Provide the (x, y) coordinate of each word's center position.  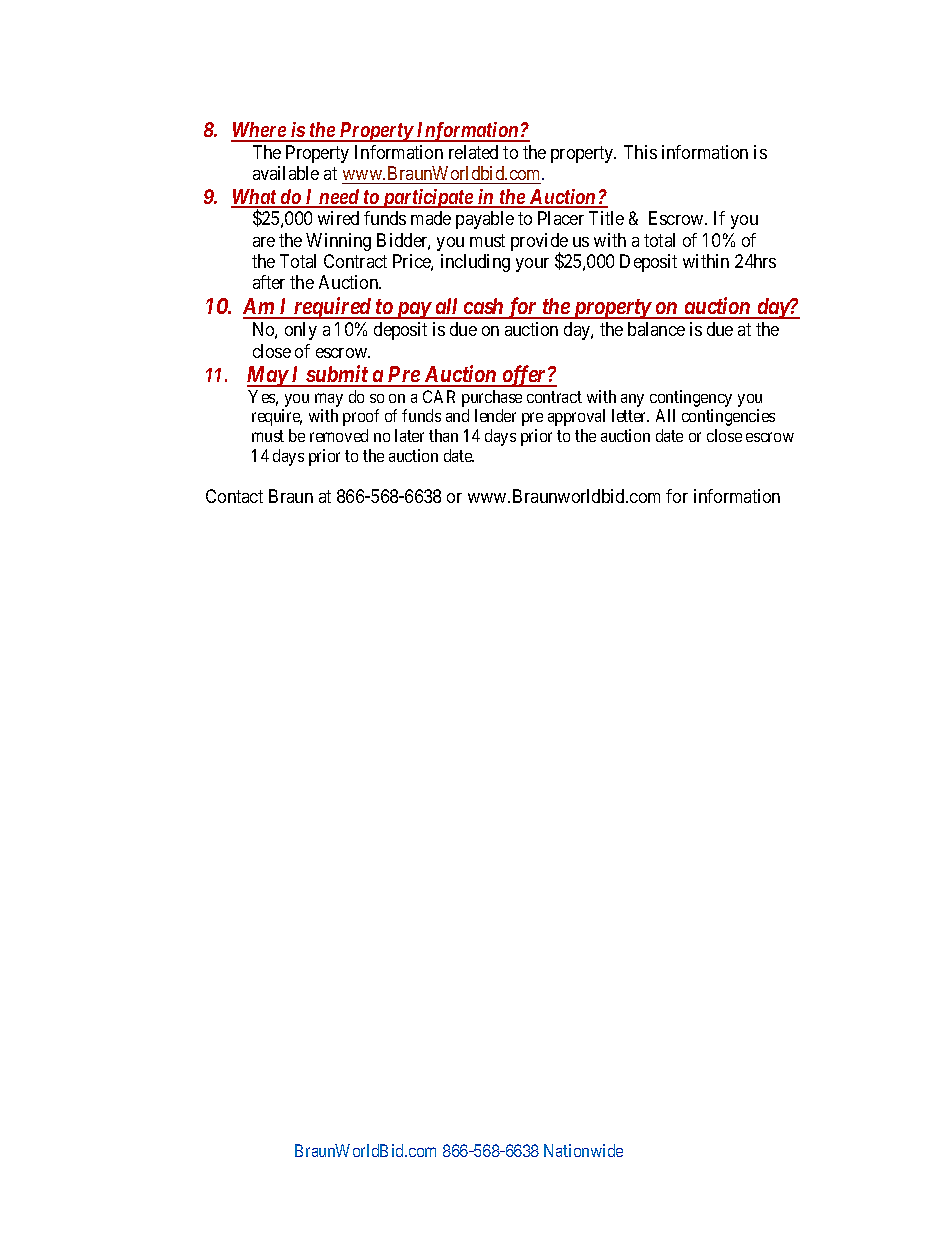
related (473, 152)
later (409, 435)
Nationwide (583, 1150)
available (286, 173)
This (640, 152)
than (443, 435)
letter (630, 415)
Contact (234, 496)
